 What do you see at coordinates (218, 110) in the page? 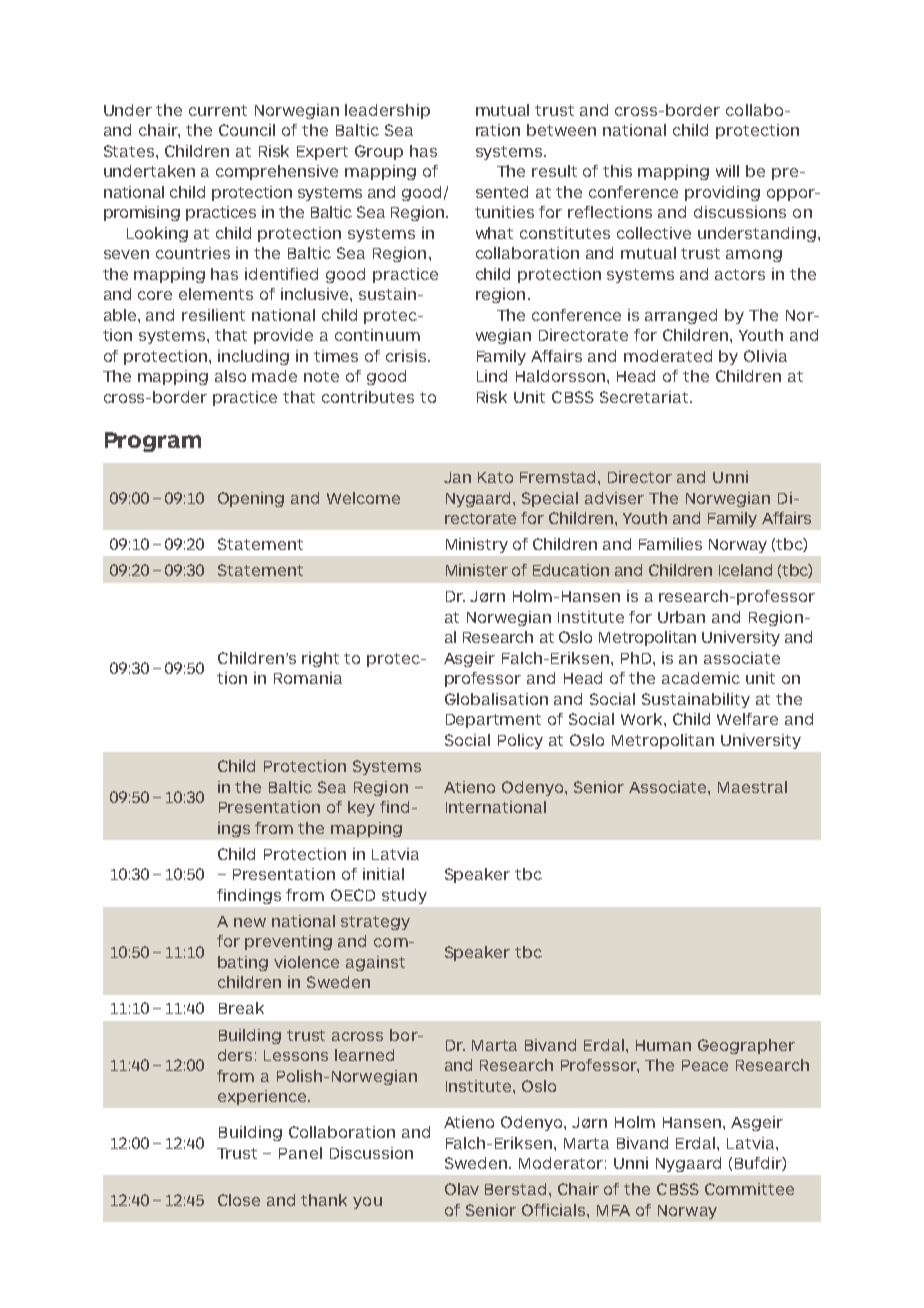
I see `current` at bounding box center [218, 110].
